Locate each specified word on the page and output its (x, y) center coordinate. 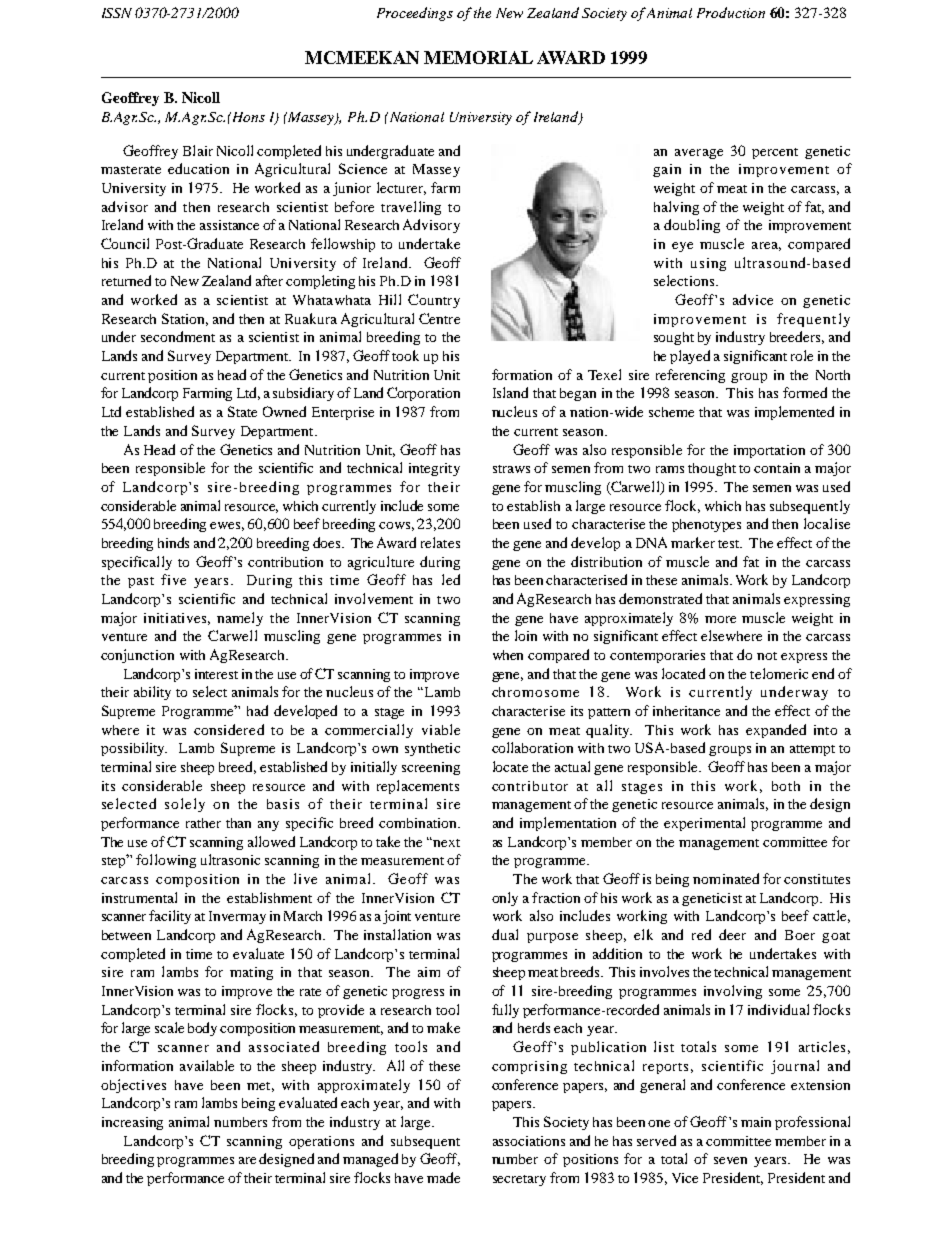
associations (529, 1141)
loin (526, 635)
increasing (132, 1123)
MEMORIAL (478, 57)
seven (730, 1160)
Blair (198, 150)
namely (240, 619)
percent (775, 153)
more (720, 619)
